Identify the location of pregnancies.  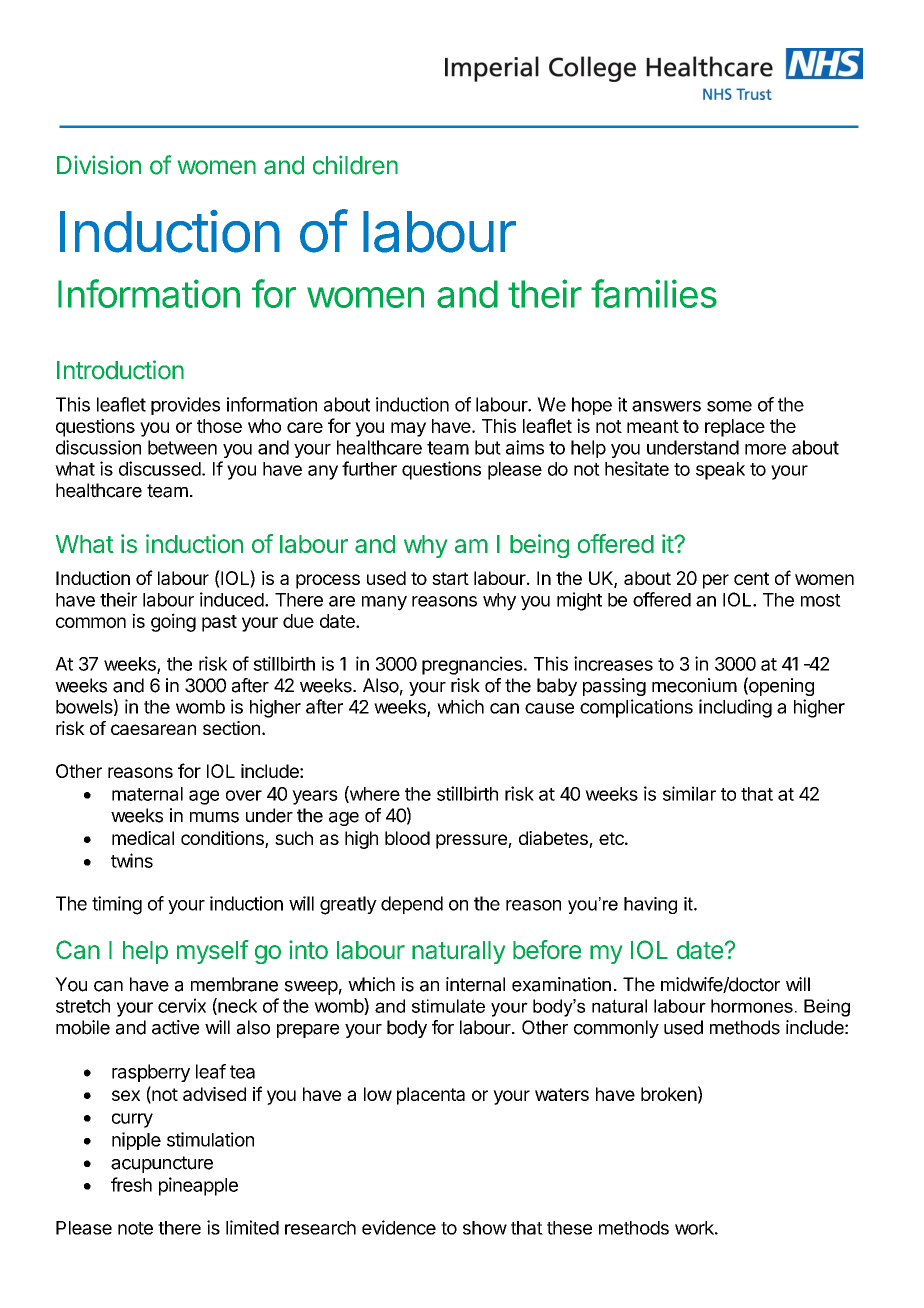
(472, 665).
